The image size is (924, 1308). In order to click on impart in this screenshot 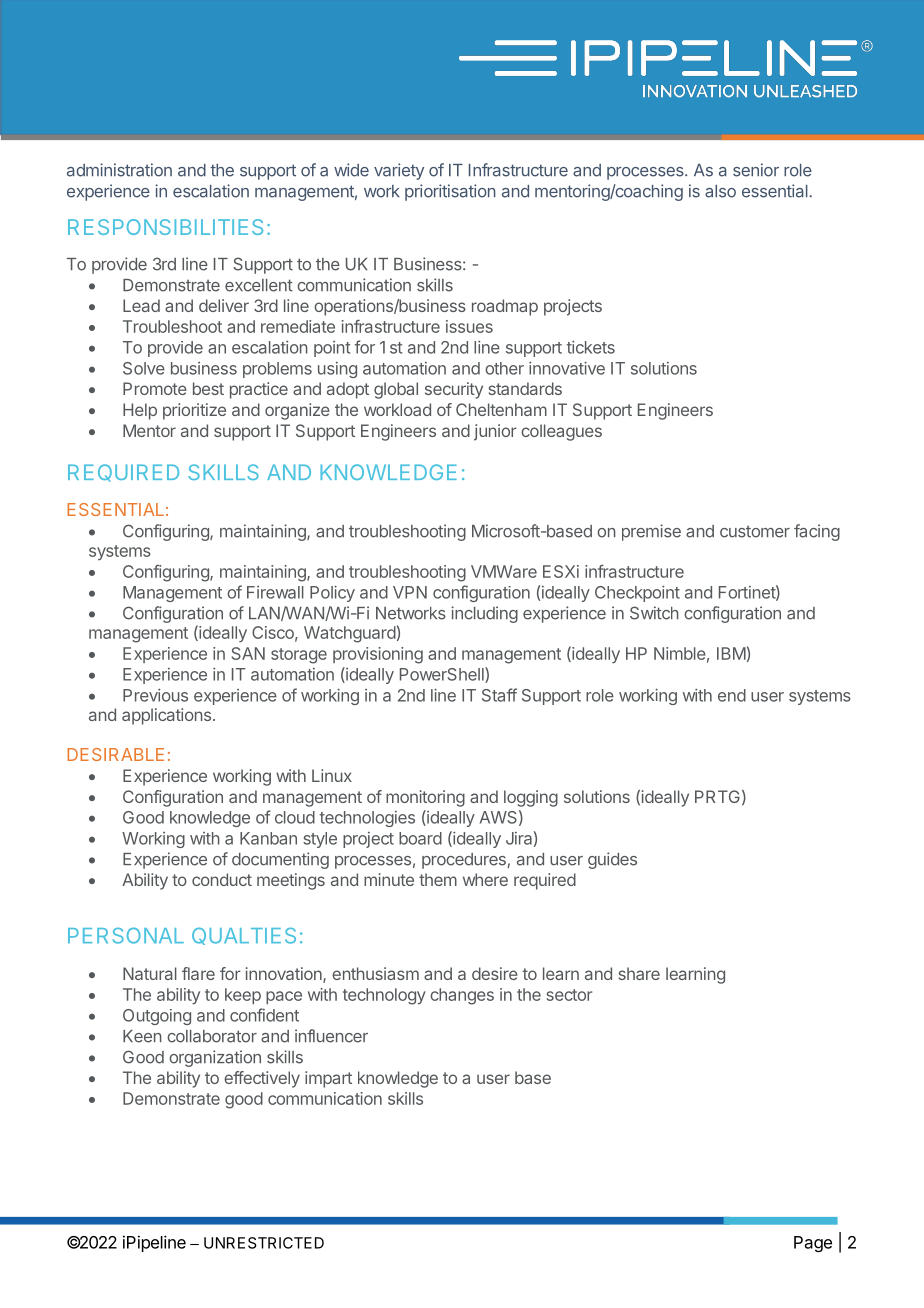, I will do `click(328, 1079)`.
